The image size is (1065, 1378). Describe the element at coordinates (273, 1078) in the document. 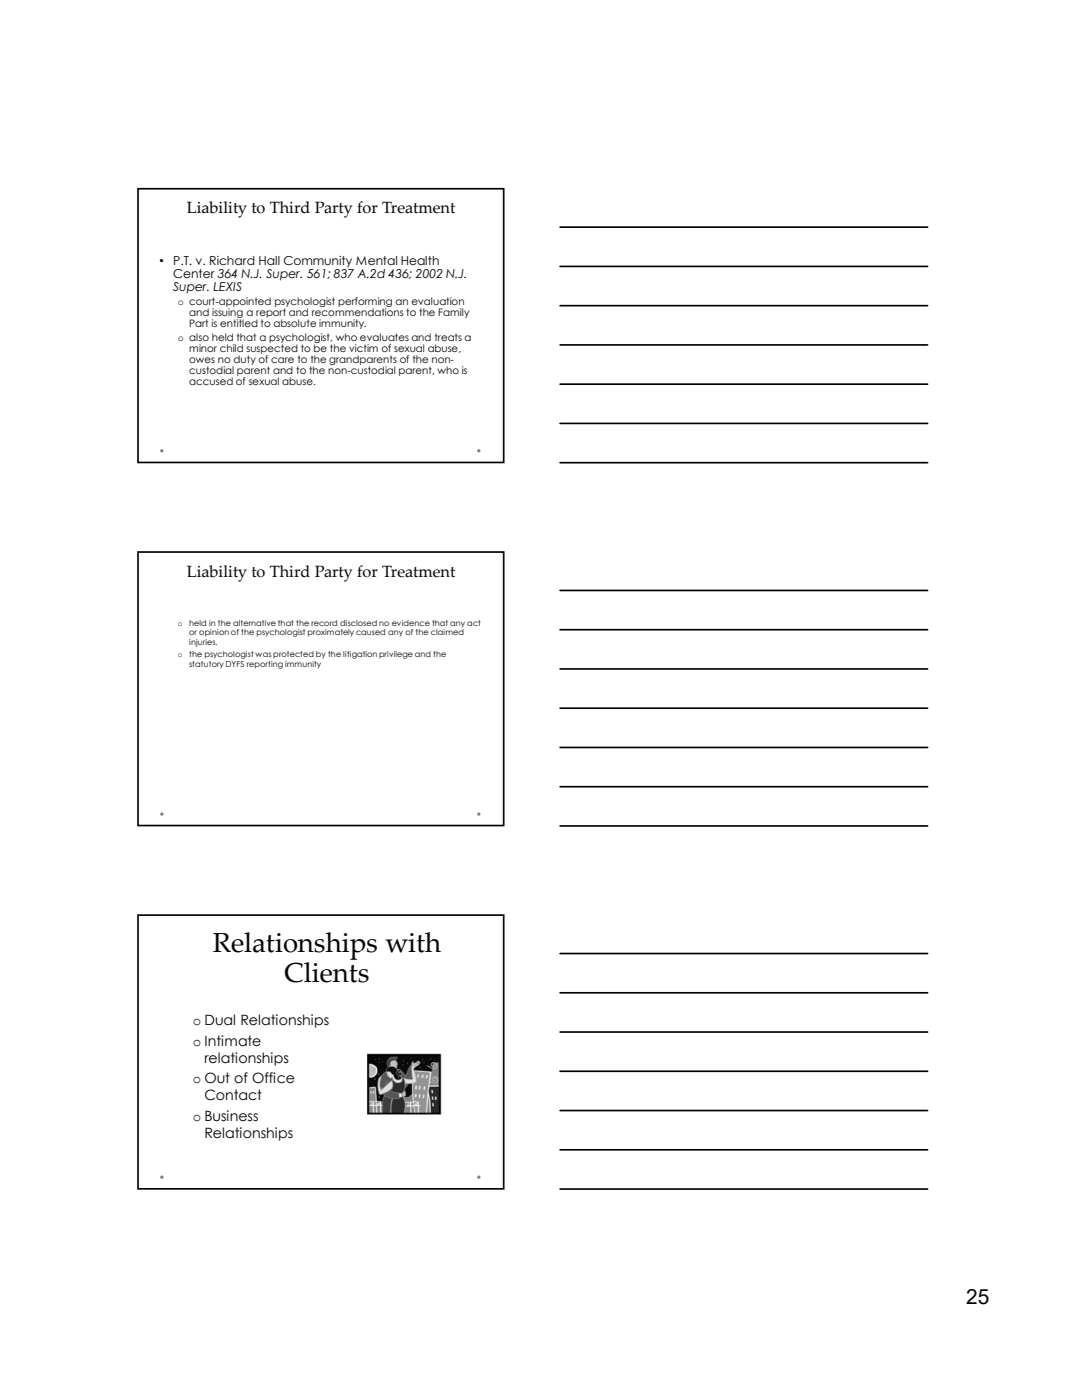

I see `Office` at that location.
